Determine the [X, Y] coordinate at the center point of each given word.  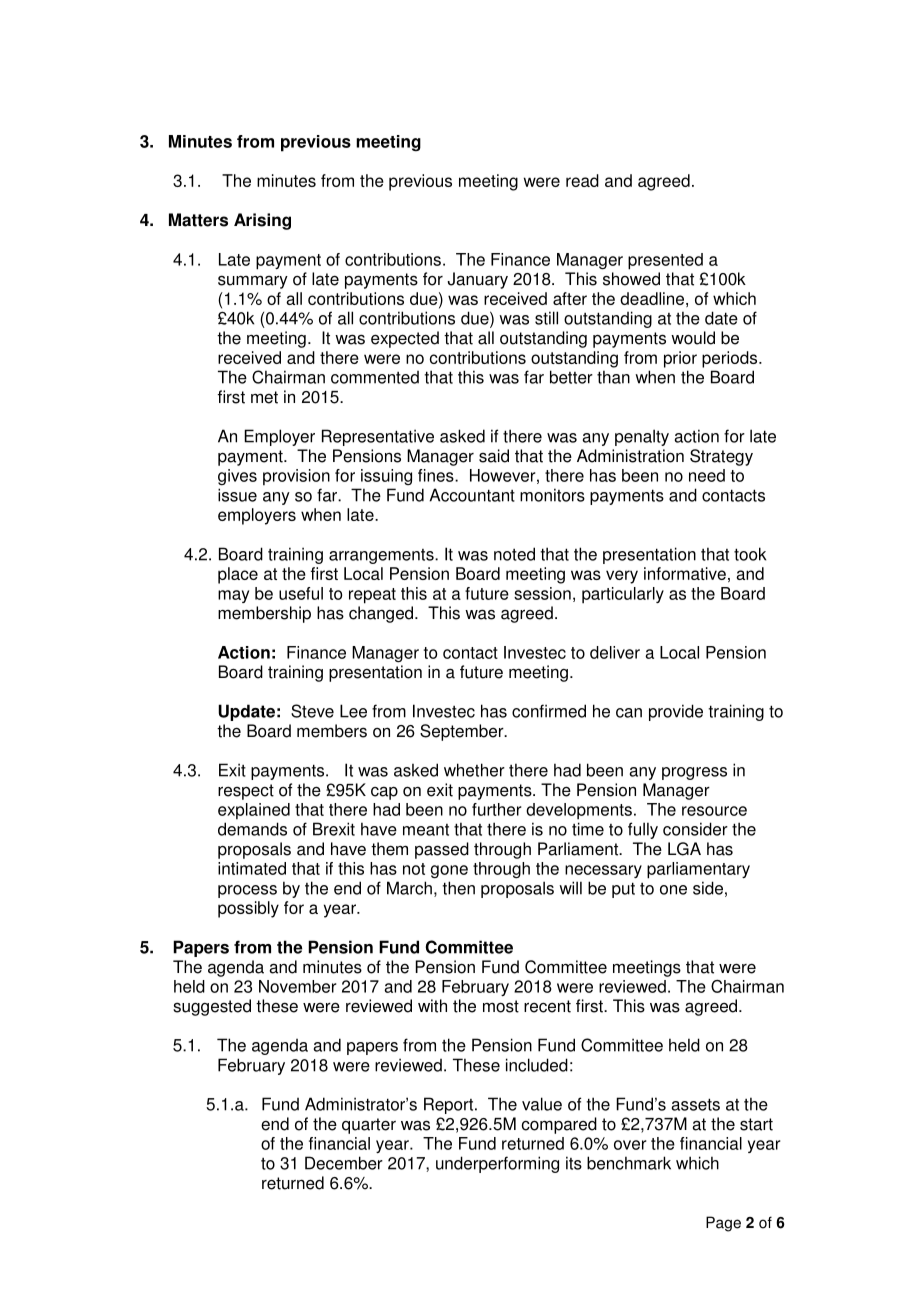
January [477, 280]
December [344, 1163]
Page [723, 1224]
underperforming [497, 1164]
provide [676, 712]
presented [665, 261]
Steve [312, 711]
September [463, 732]
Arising [262, 221]
